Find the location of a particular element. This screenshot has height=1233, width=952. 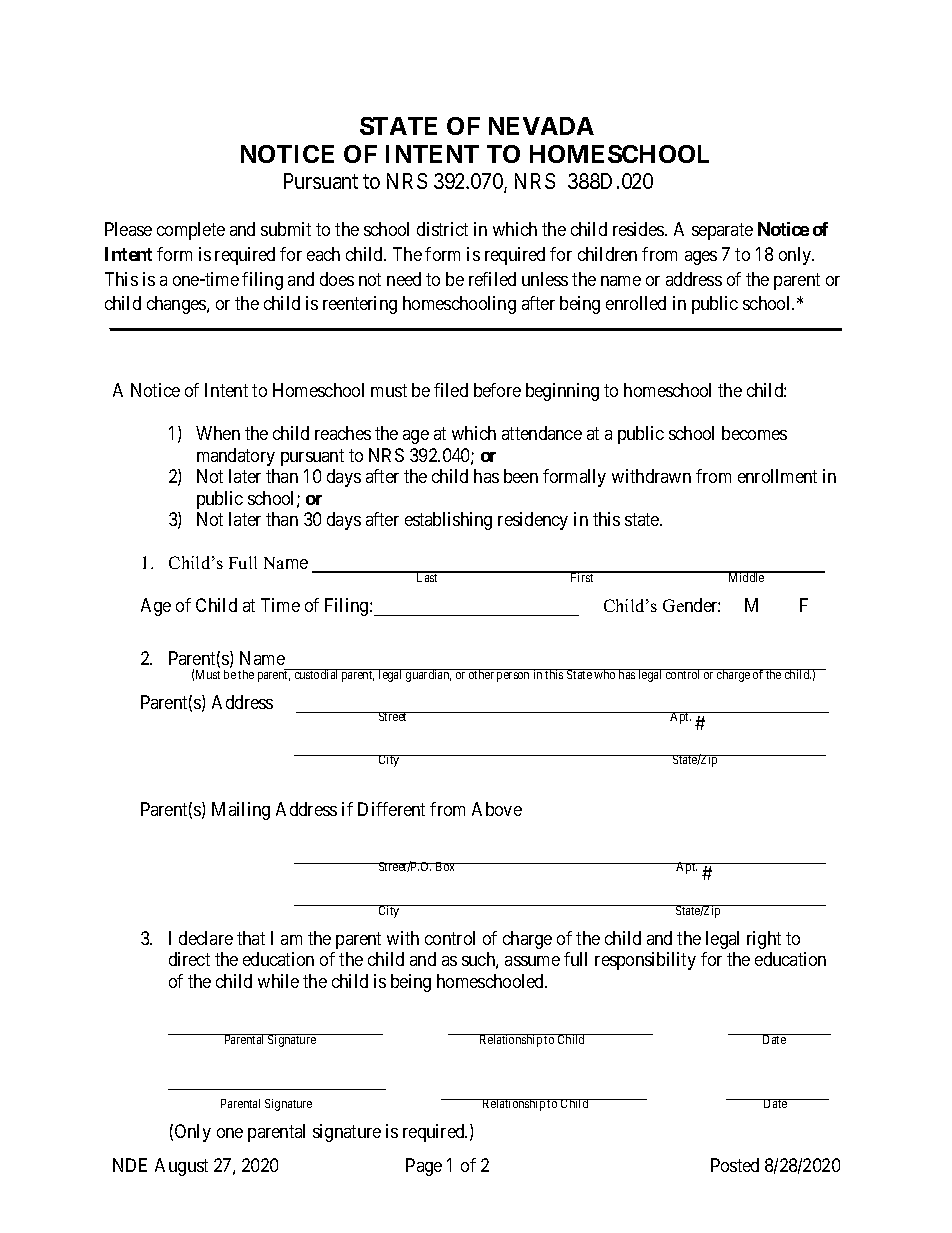

complete is located at coordinates (191, 231).
